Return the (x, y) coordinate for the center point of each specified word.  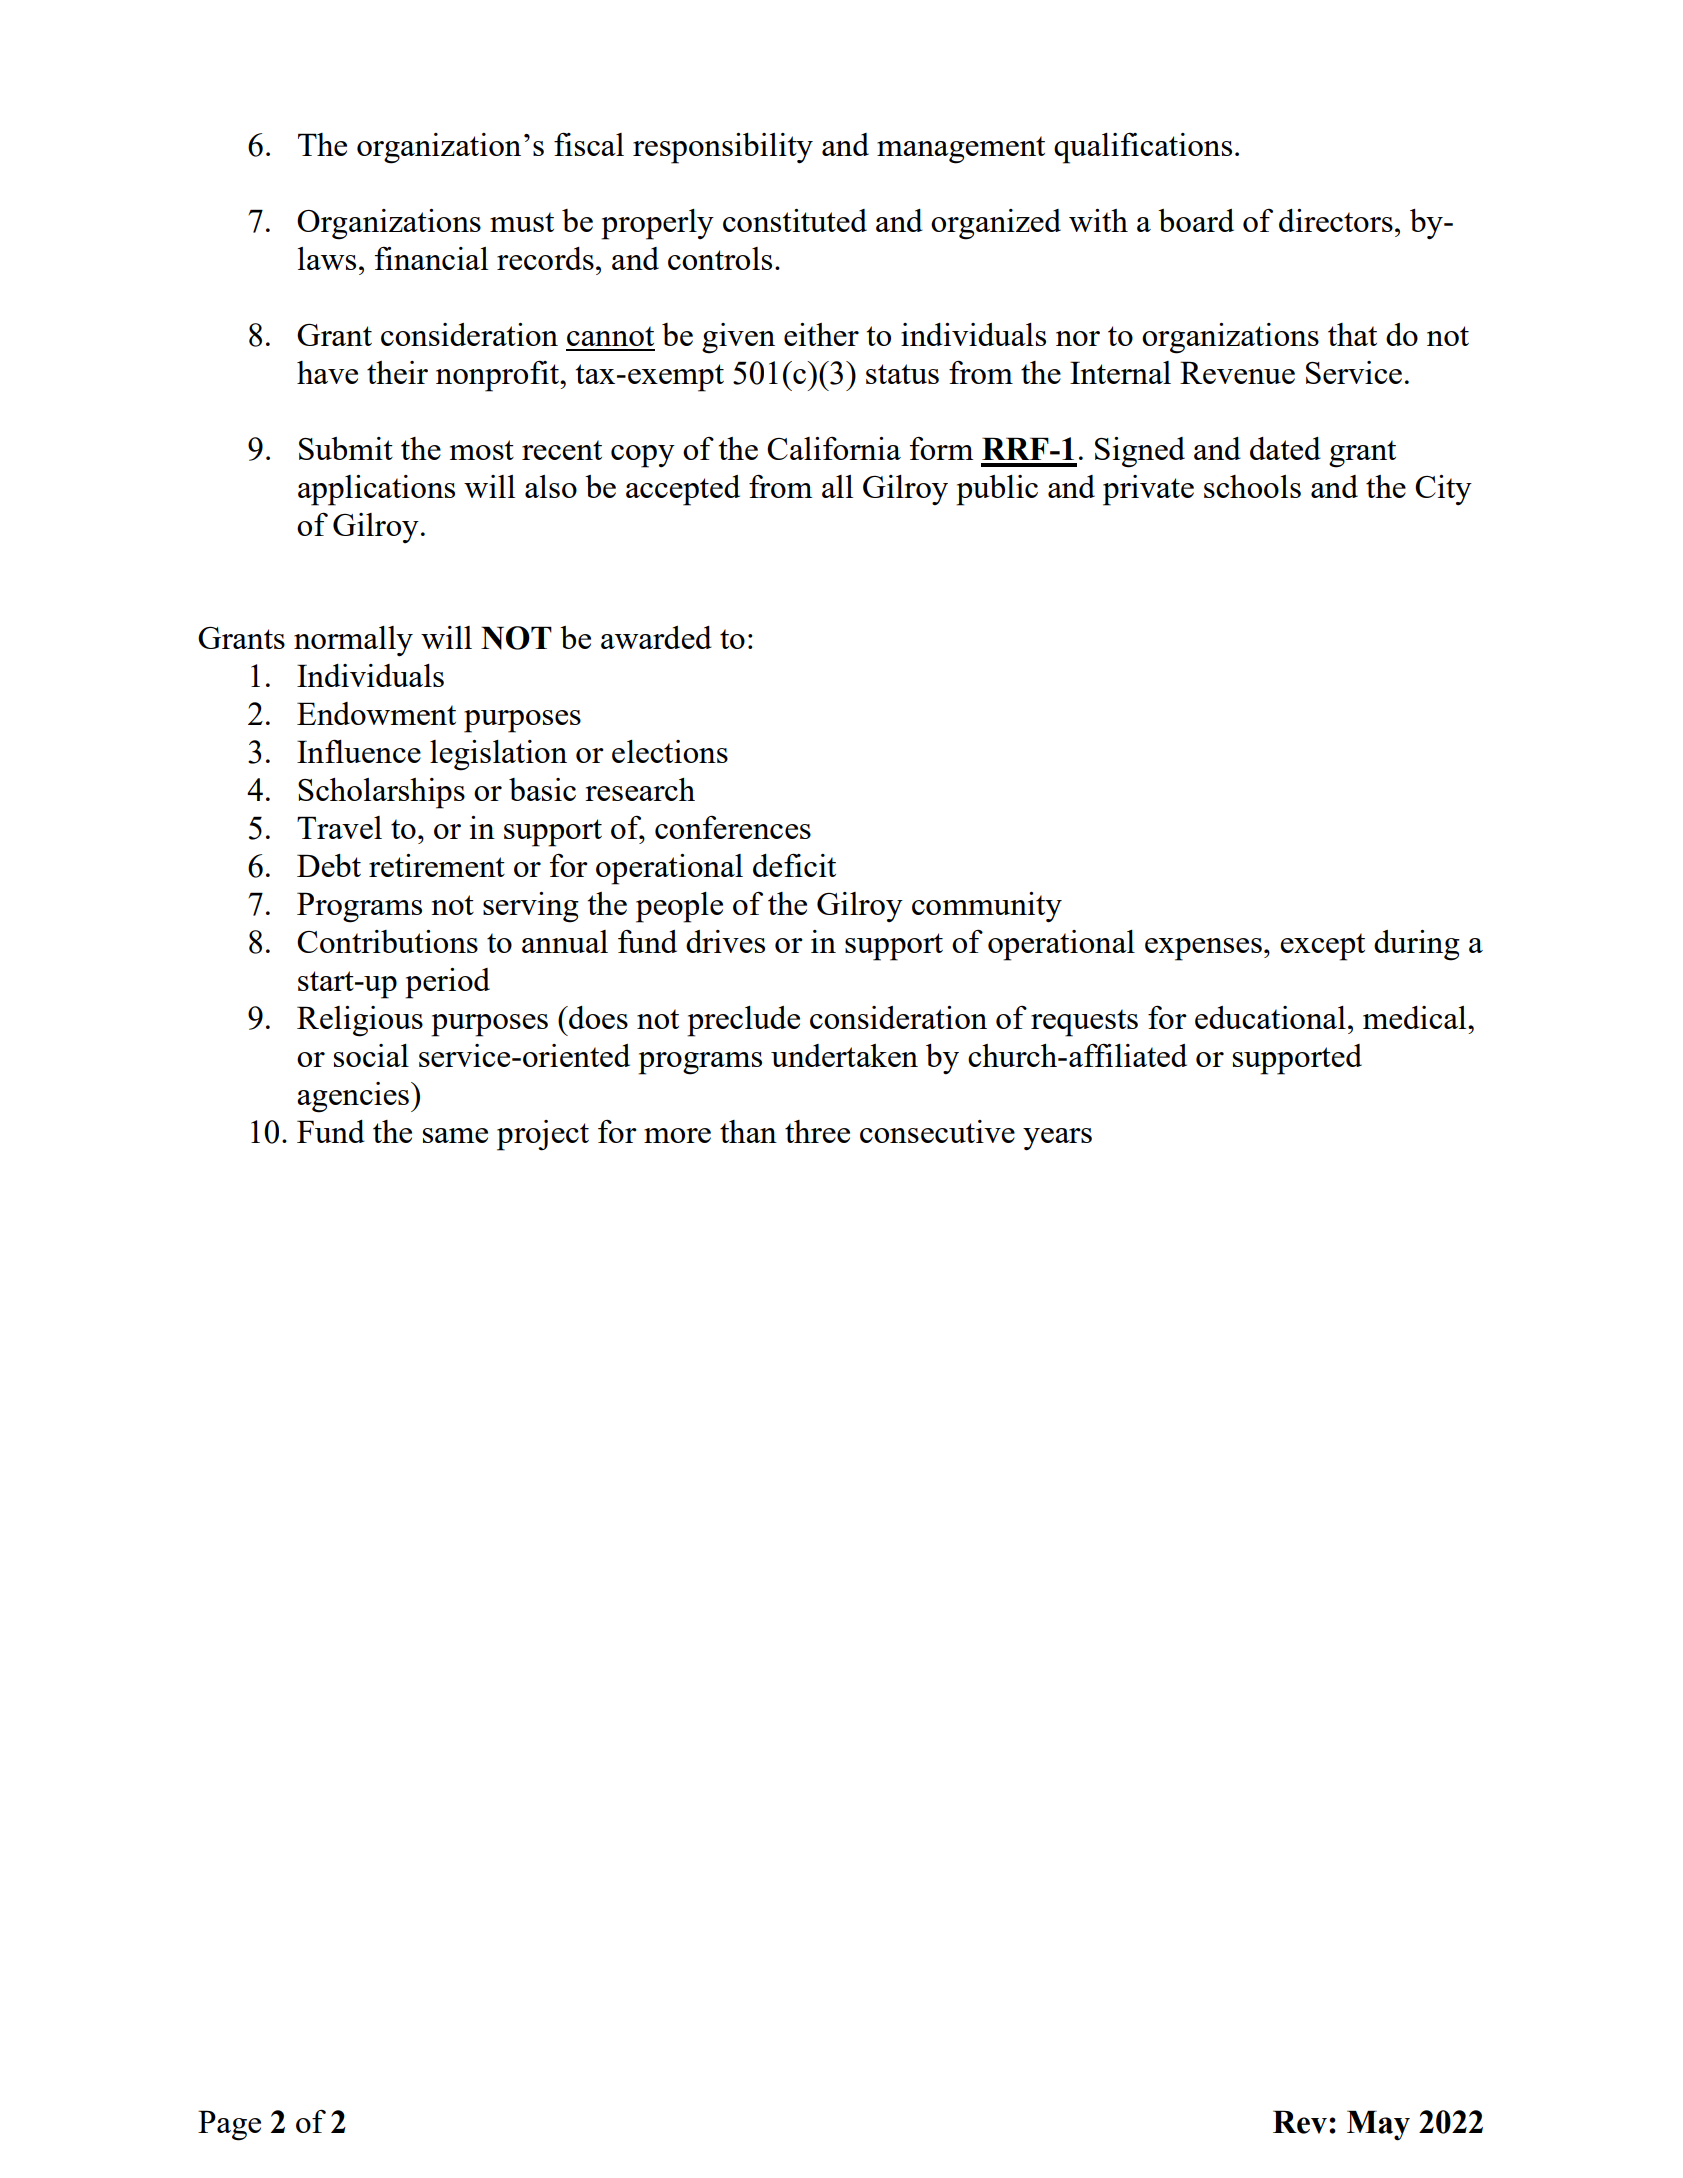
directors (1336, 220)
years (1057, 1139)
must (522, 222)
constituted (795, 220)
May (1378, 2125)
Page (229, 2125)
